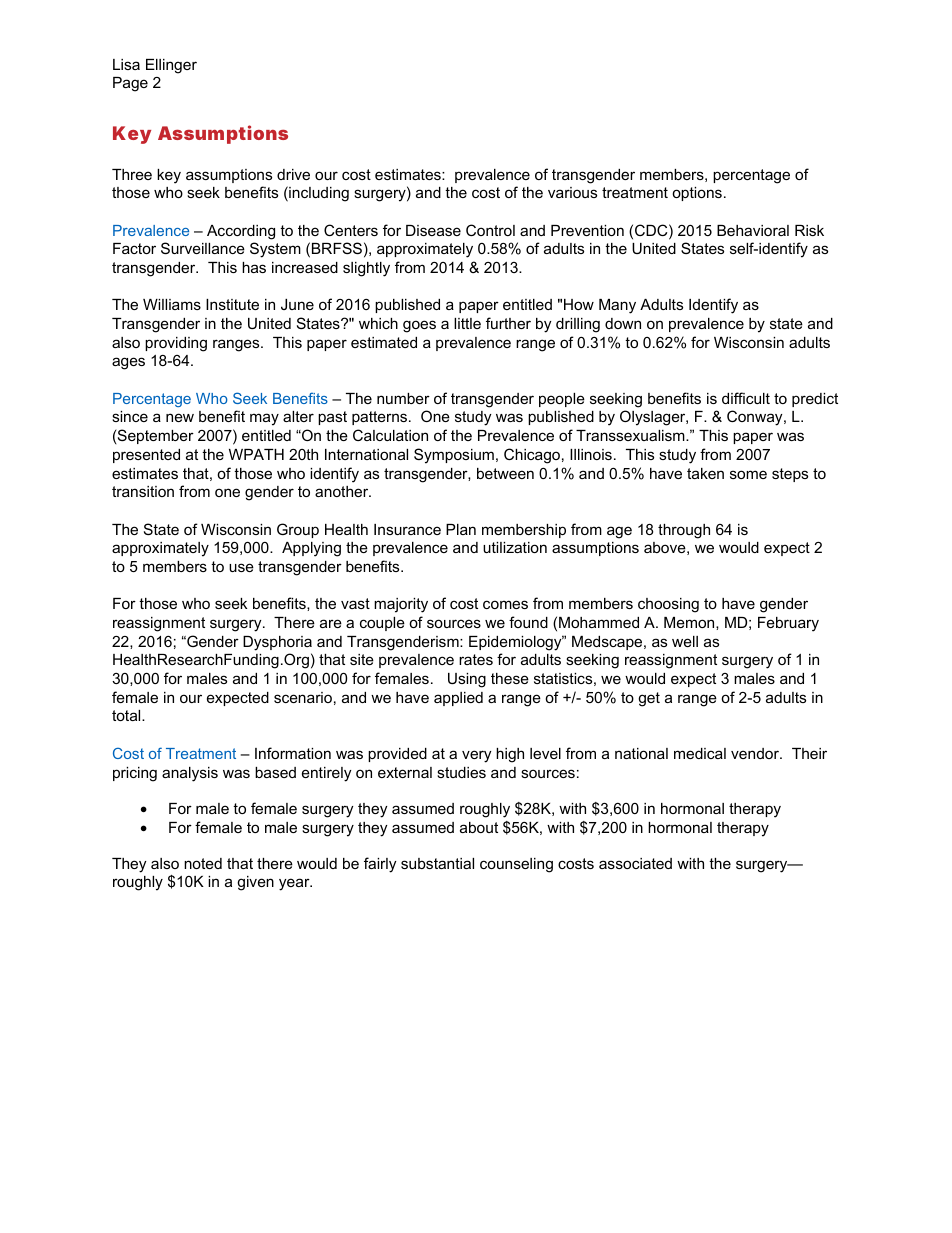 The image size is (952, 1233). Describe the element at coordinates (572, 192) in the image. I see `various` at that location.
